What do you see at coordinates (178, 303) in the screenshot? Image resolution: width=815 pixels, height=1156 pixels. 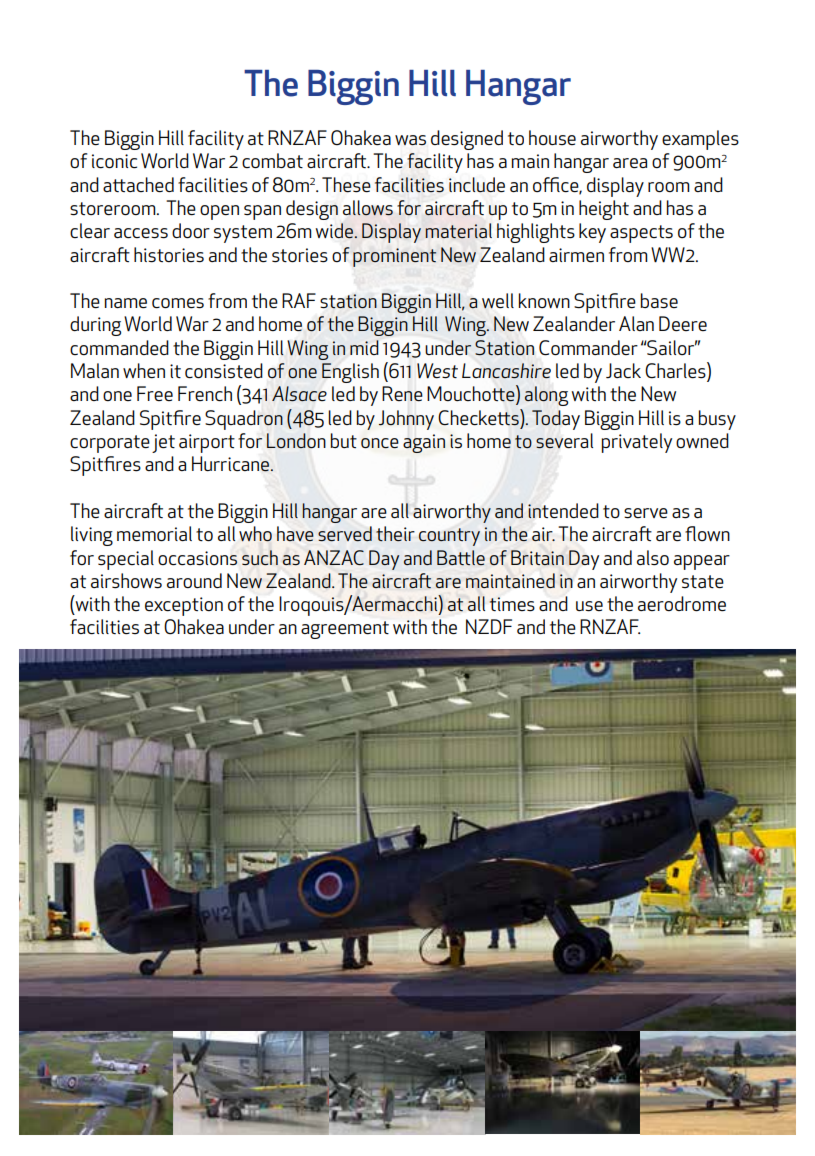 I see `comes` at bounding box center [178, 303].
